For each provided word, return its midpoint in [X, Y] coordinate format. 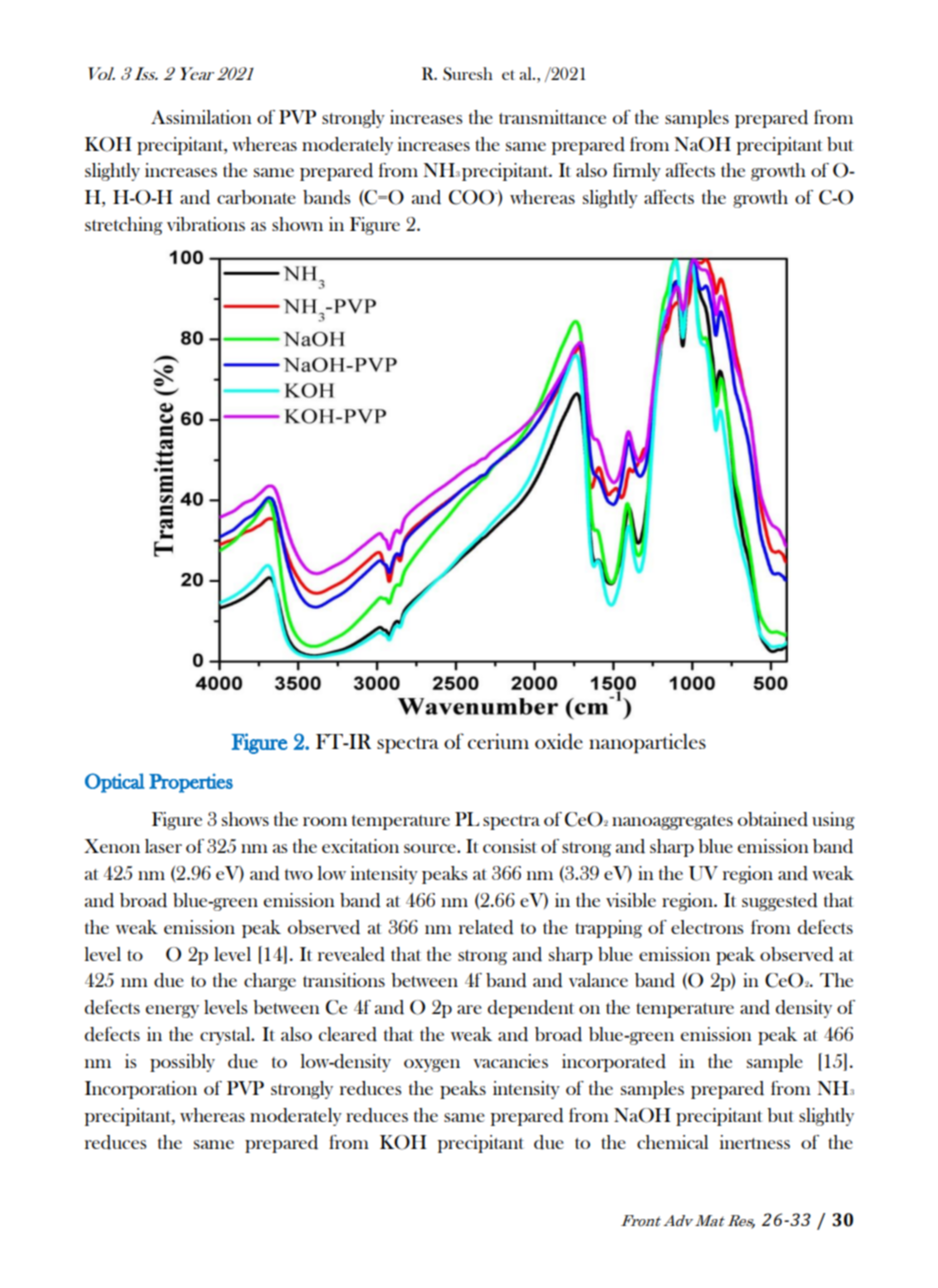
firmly [637, 172]
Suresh [468, 74]
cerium [498, 741]
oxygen [432, 1065]
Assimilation [201, 117]
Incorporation [141, 1090]
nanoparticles [647, 743]
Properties [191, 783]
